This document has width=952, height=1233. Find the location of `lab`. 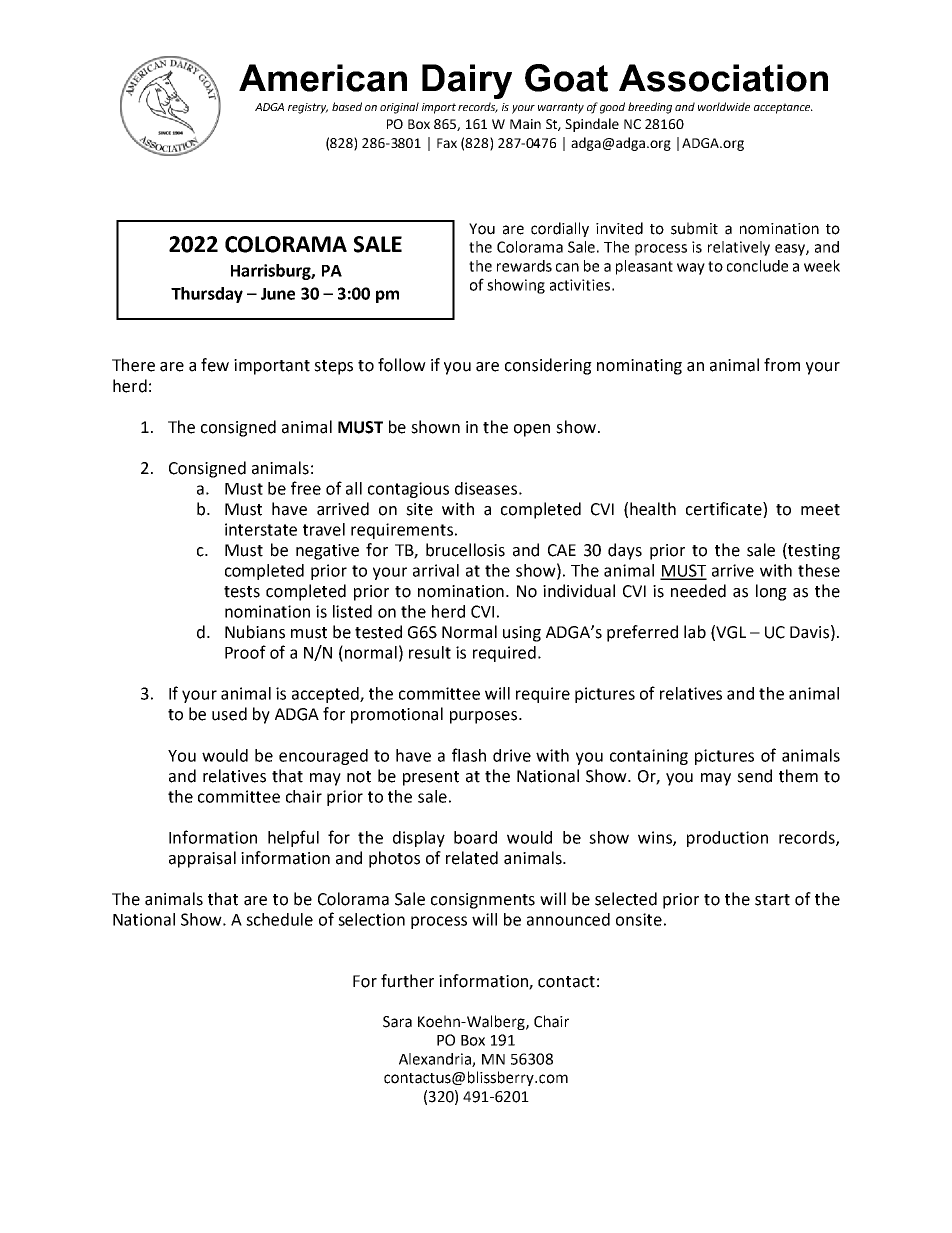

lab is located at coordinates (695, 632).
